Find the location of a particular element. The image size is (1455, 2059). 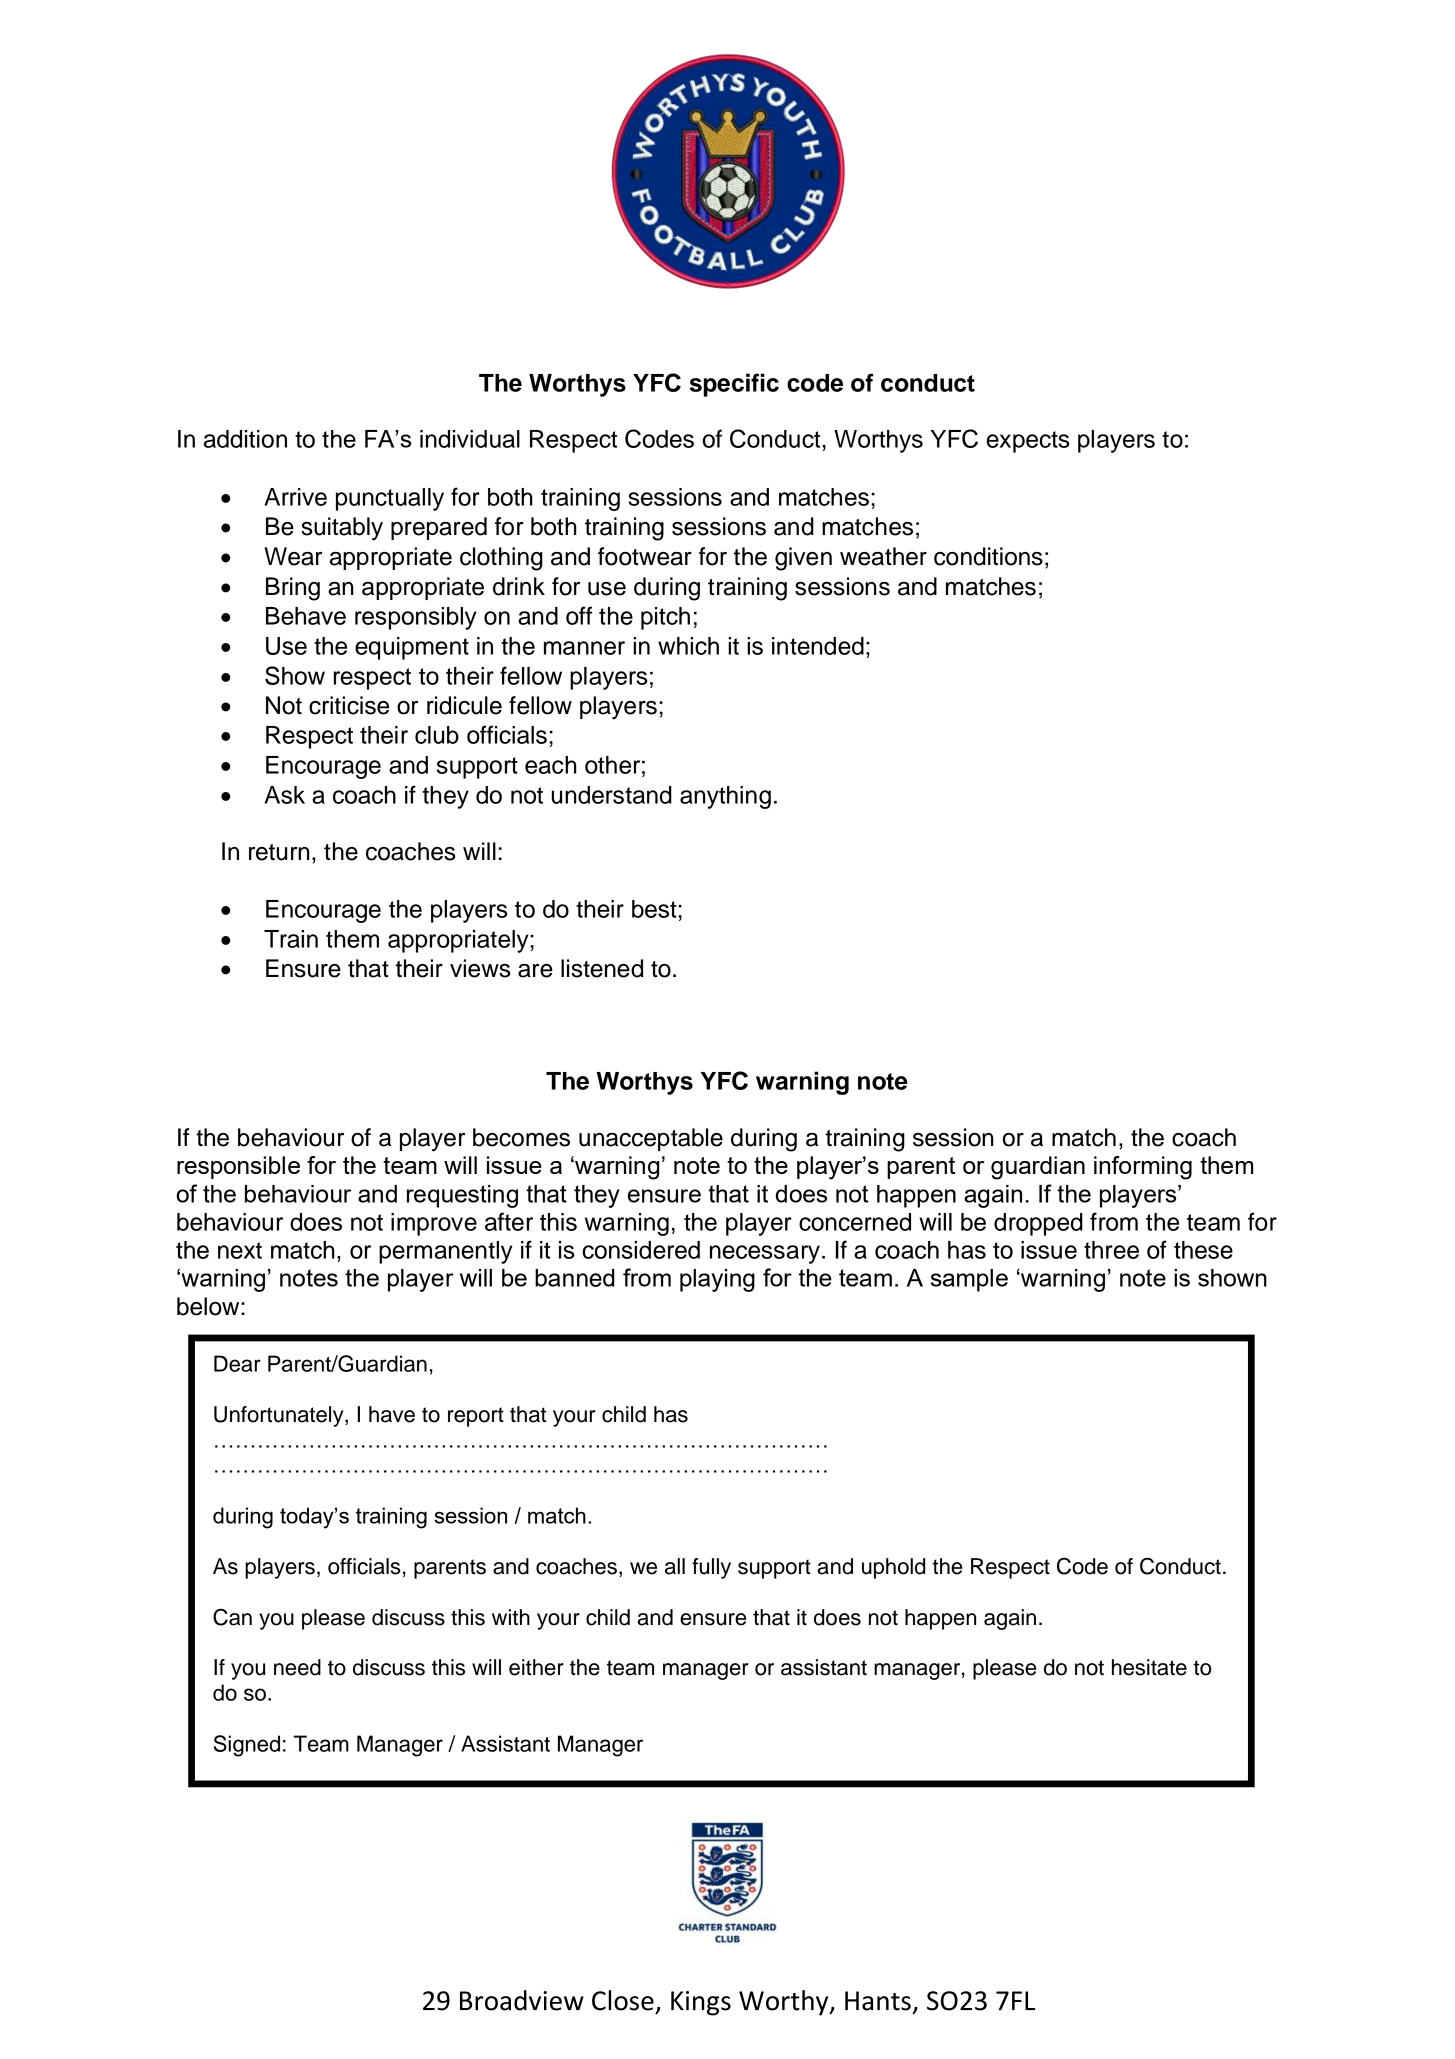

addition is located at coordinates (245, 439).
